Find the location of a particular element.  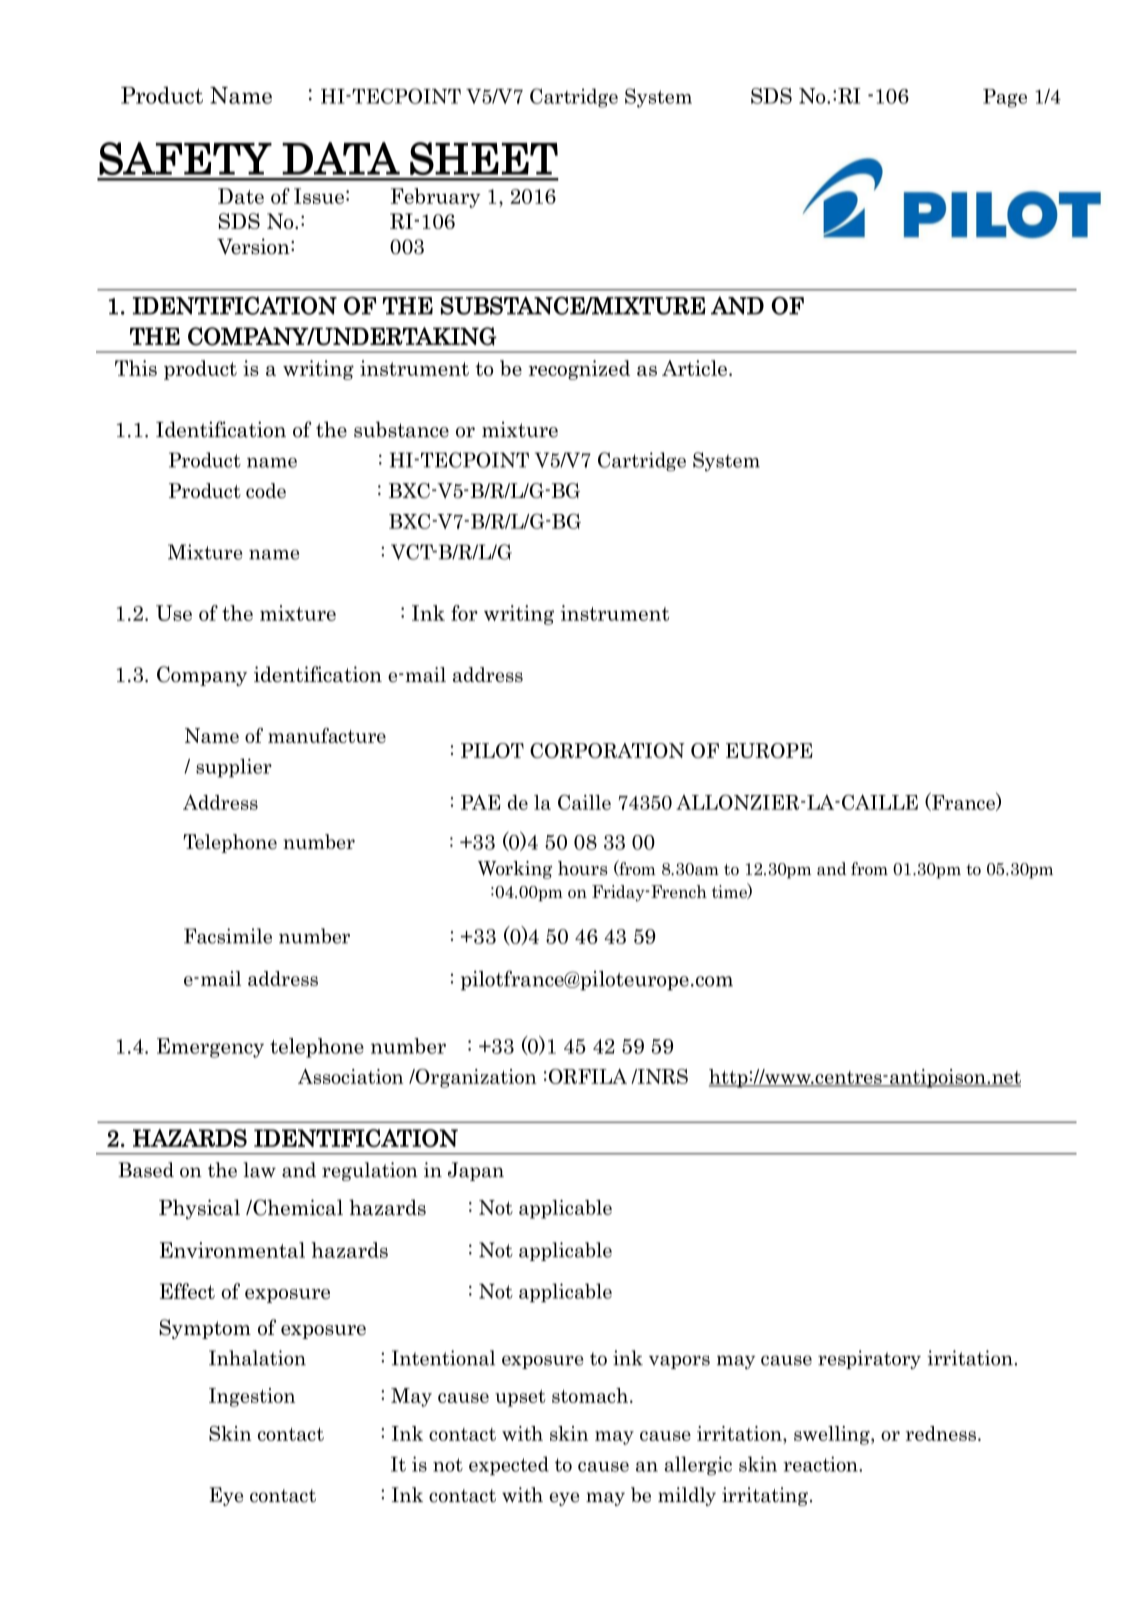

Page is located at coordinates (1005, 98).
